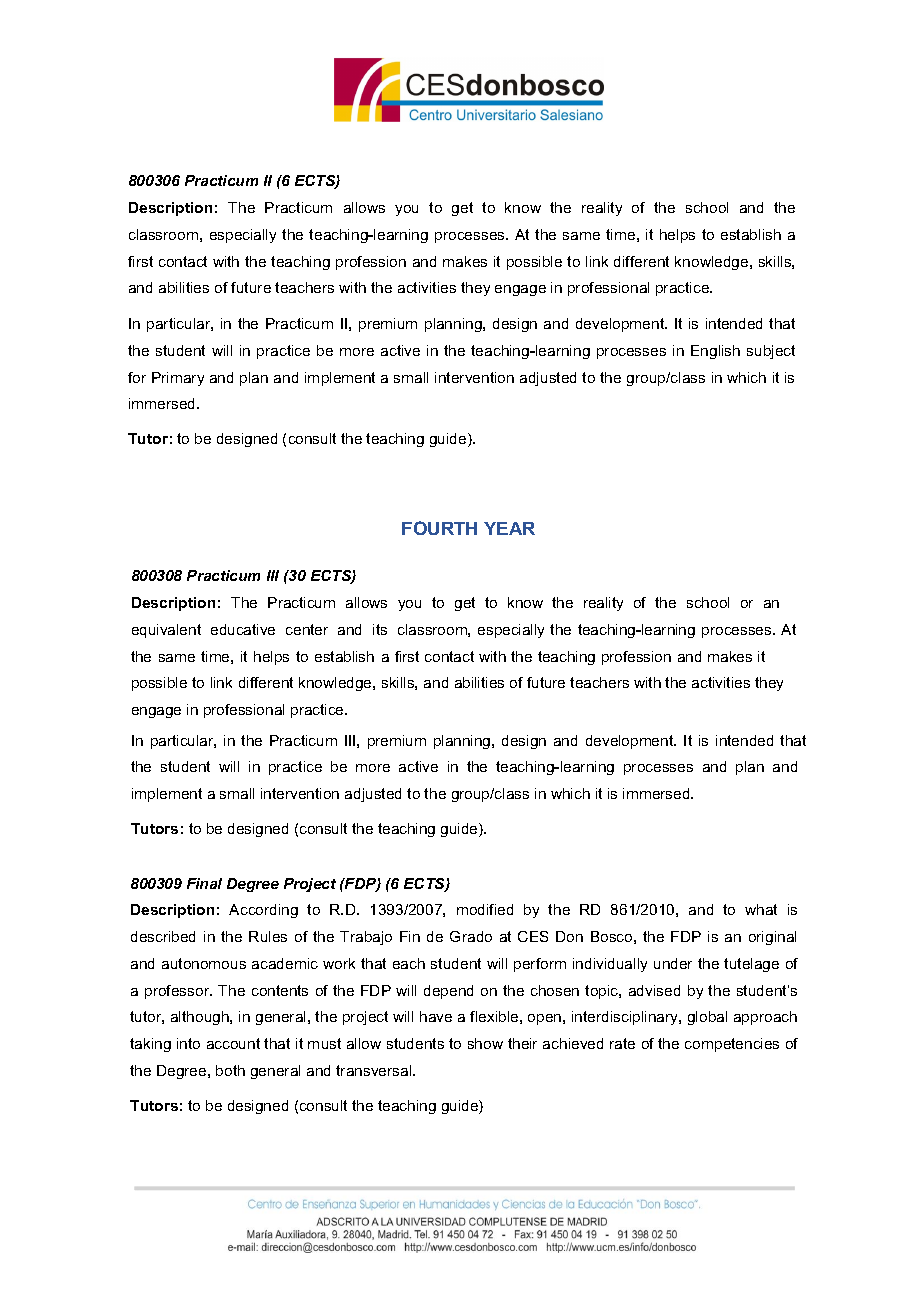  Describe the element at coordinates (380, 629) in the page. I see `its` at that location.
